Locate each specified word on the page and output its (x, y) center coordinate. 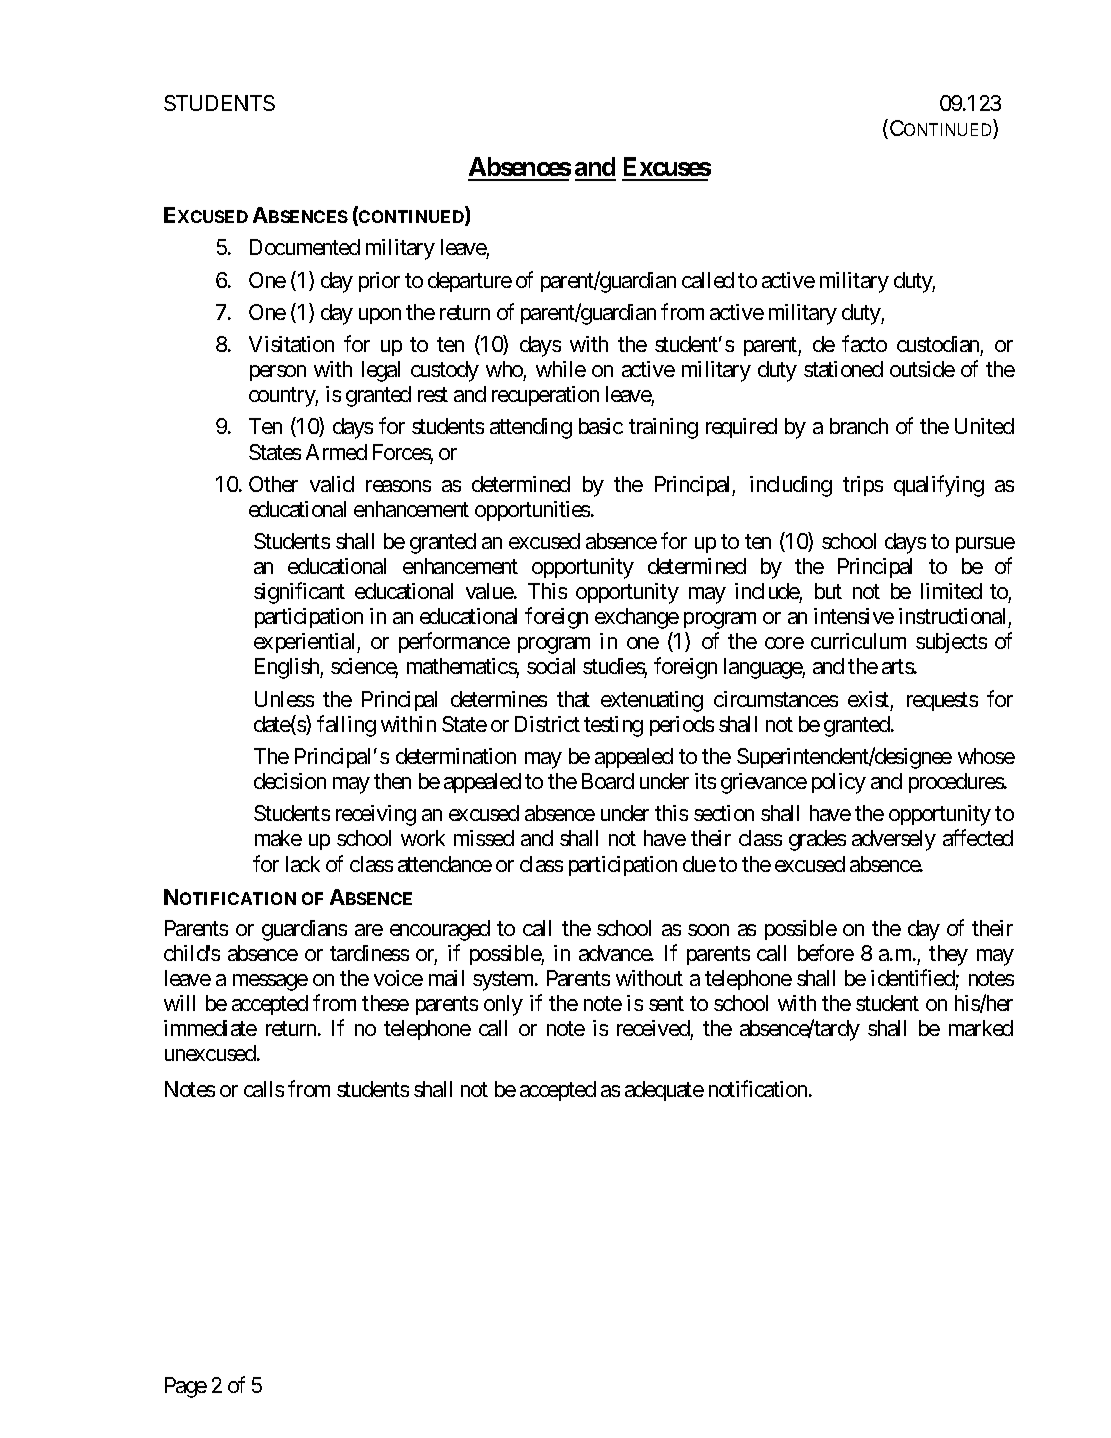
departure (470, 282)
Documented (305, 247)
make (278, 838)
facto (864, 343)
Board (608, 781)
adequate (664, 1091)
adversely (894, 840)
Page (186, 1387)
